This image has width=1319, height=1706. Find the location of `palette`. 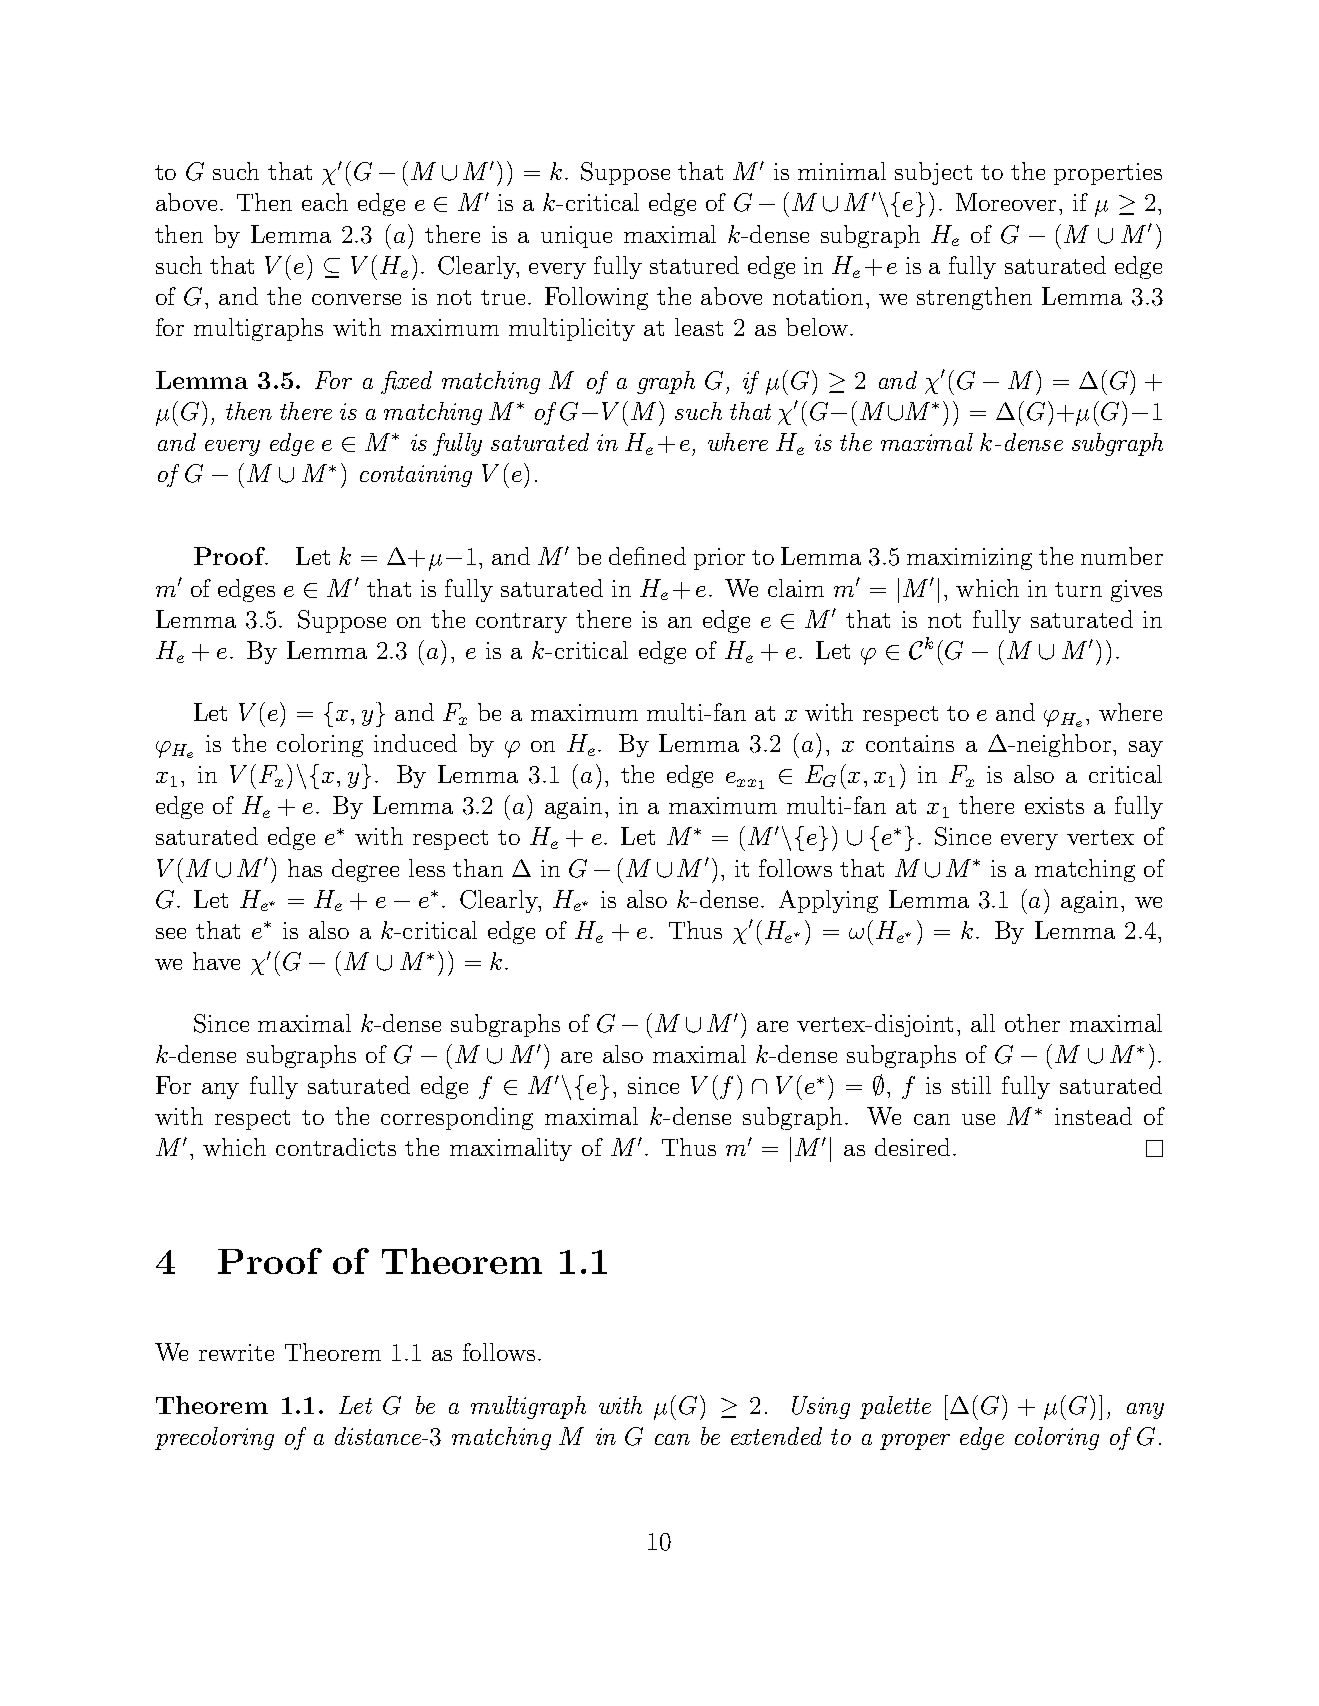

palette is located at coordinates (895, 1407).
